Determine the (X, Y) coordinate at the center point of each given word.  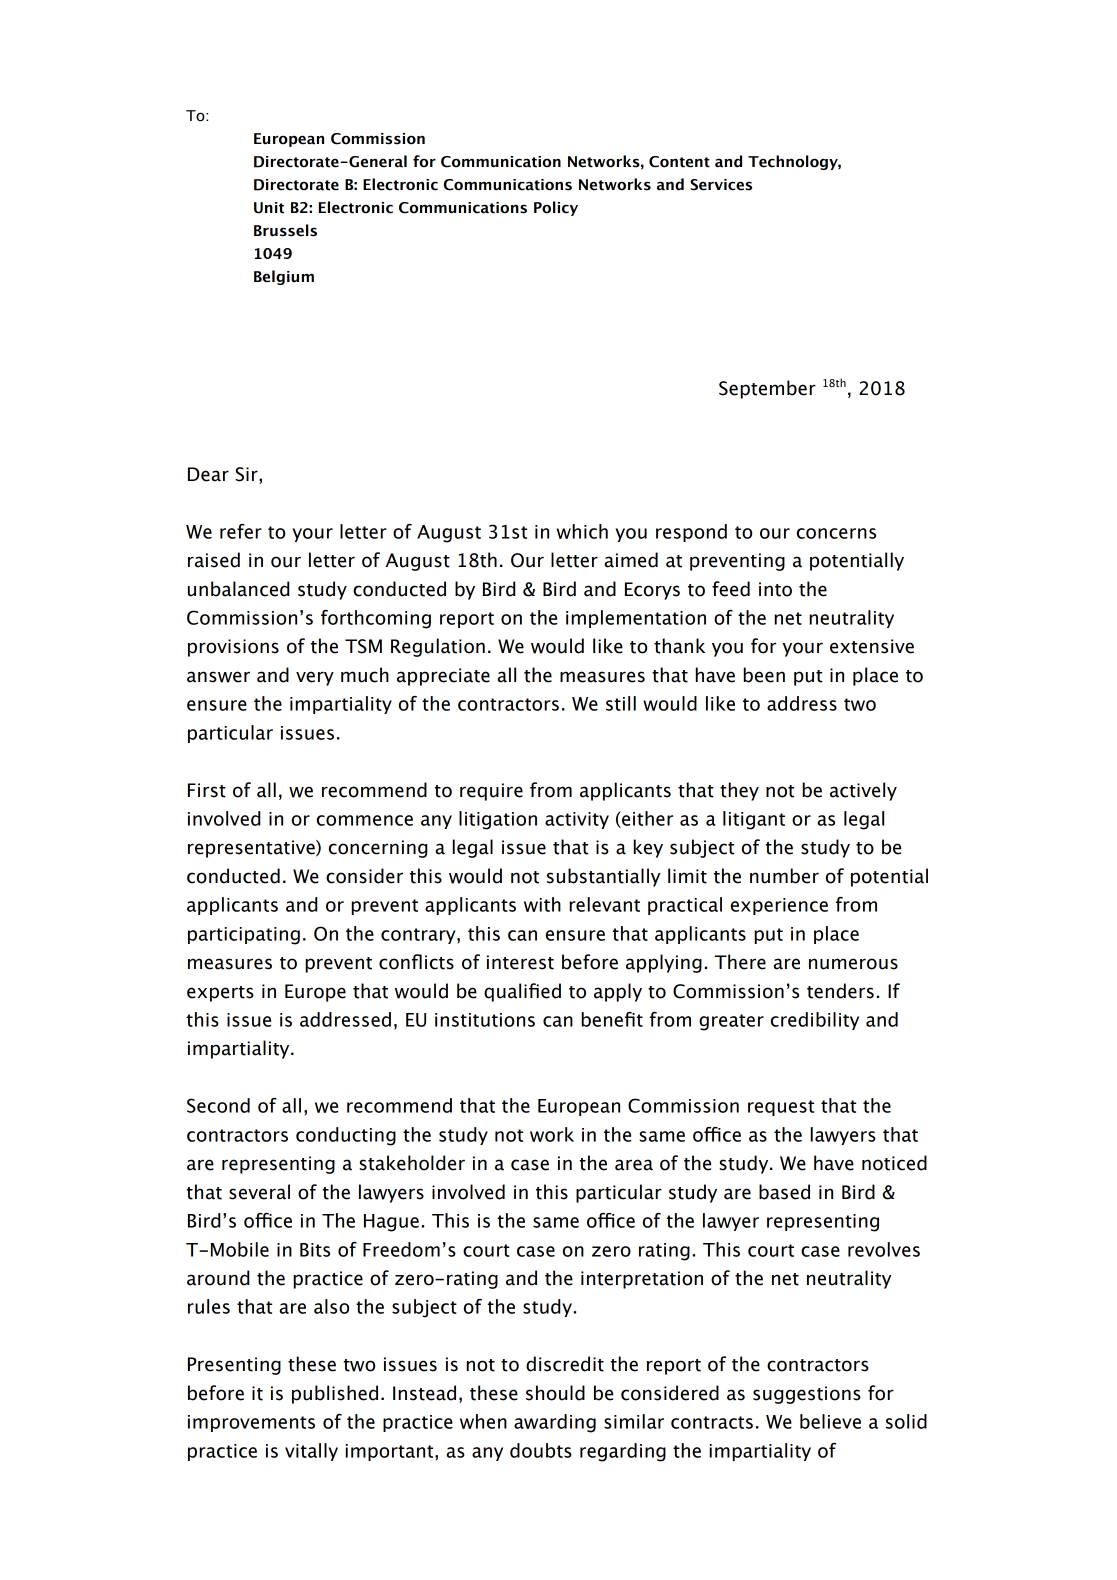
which (582, 531)
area (634, 1165)
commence (365, 820)
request (781, 1108)
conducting (346, 1136)
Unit (269, 208)
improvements (251, 1423)
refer (241, 531)
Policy (556, 208)
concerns (836, 533)
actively (863, 791)
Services (721, 185)
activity (577, 820)
